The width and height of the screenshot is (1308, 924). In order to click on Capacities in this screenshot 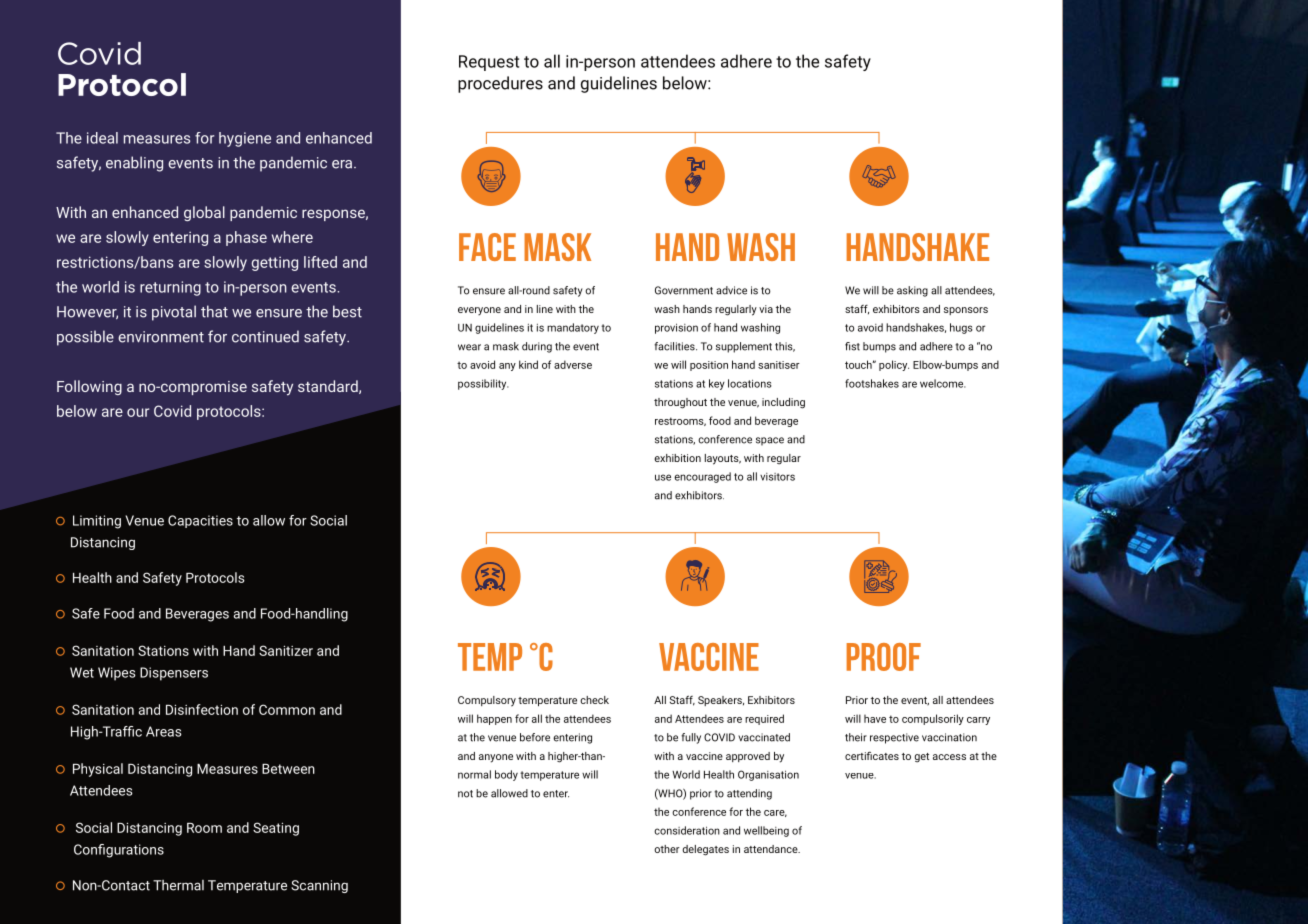, I will do `click(200, 521)`.
